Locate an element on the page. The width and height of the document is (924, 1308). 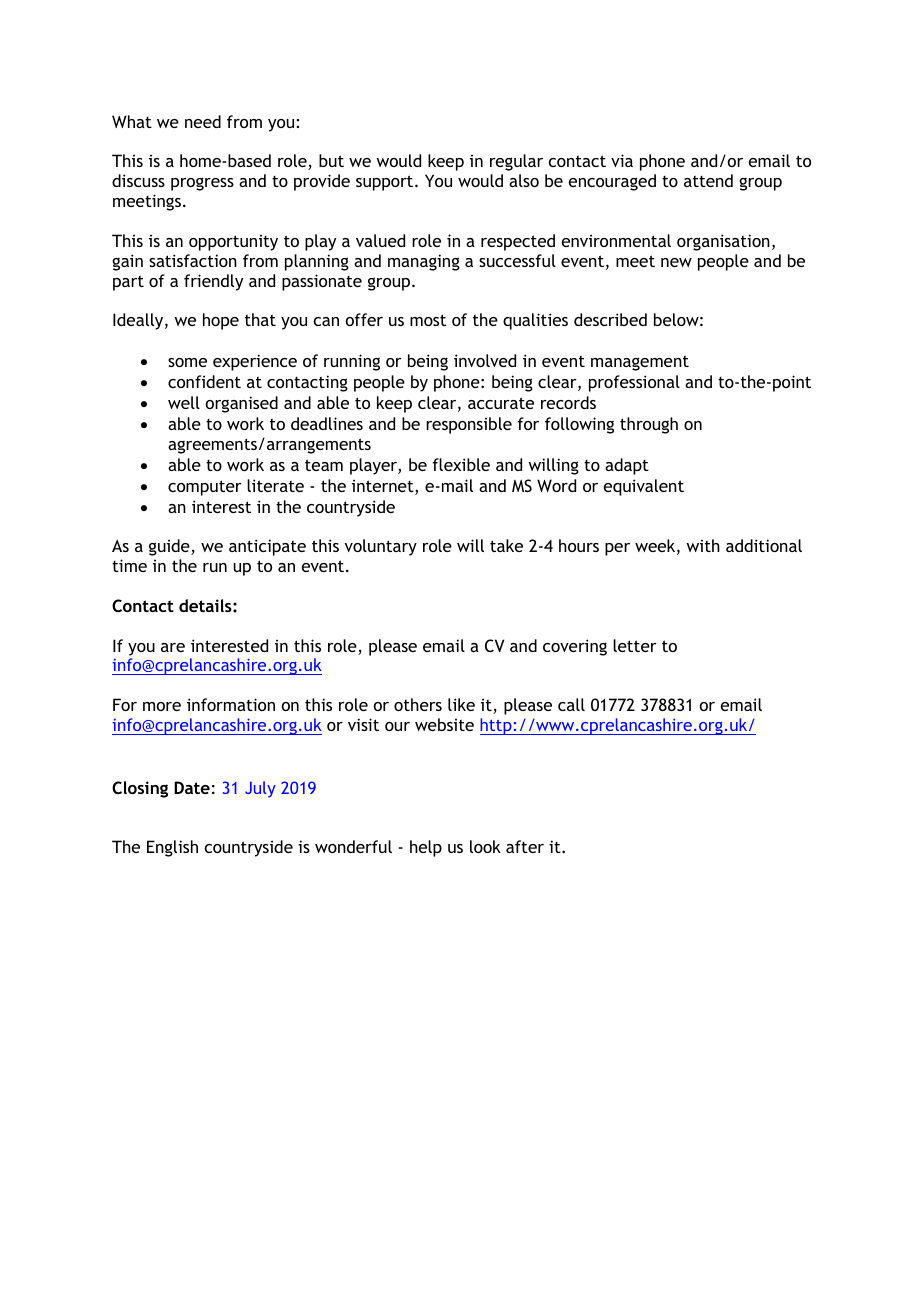
need is located at coordinates (203, 121).
